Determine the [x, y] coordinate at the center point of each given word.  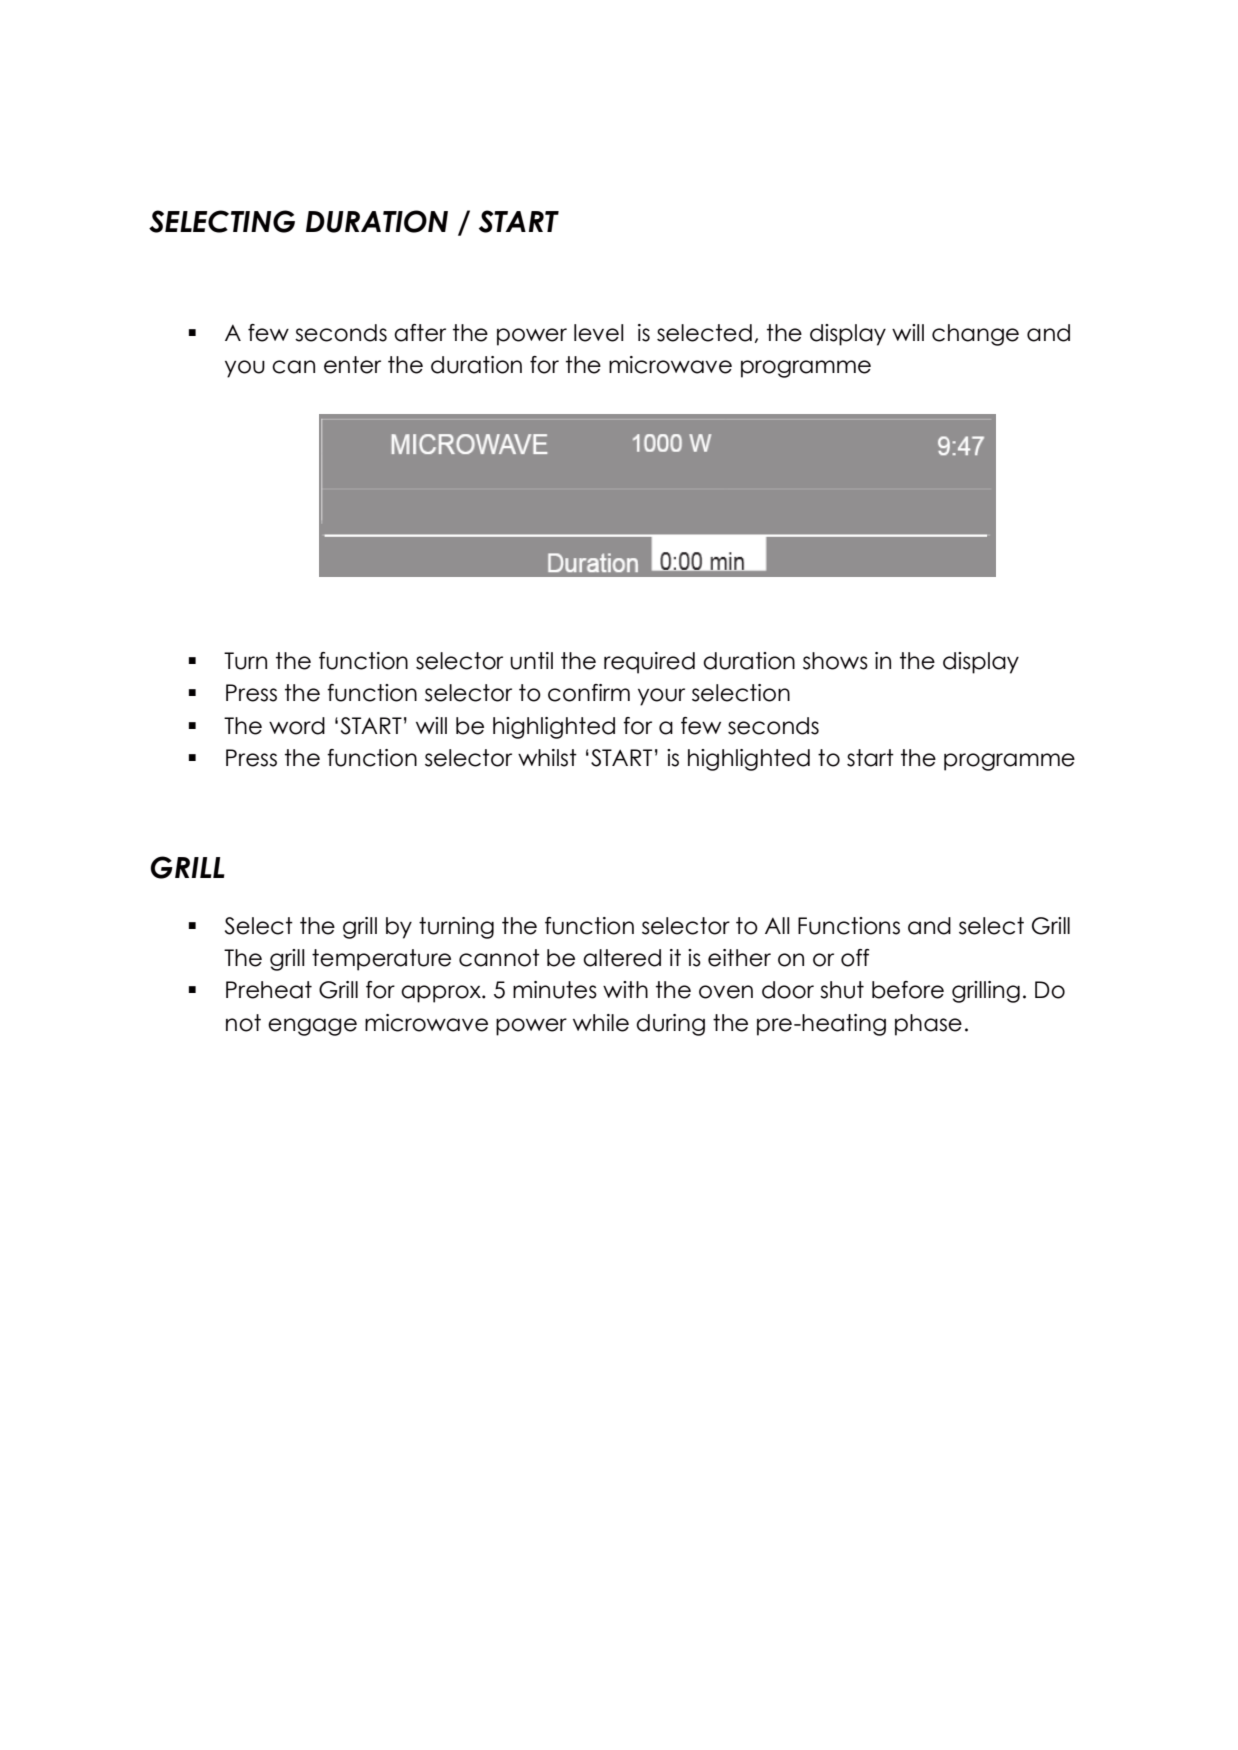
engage [312, 1027]
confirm [589, 693]
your [661, 697]
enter [352, 365]
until [531, 661]
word [297, 726]
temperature [381, 960]
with [625, 989]
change [975, 335]
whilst [547, 758]
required [649, 663]
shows [835, 661]
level [599, 333]
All [777, 925]
